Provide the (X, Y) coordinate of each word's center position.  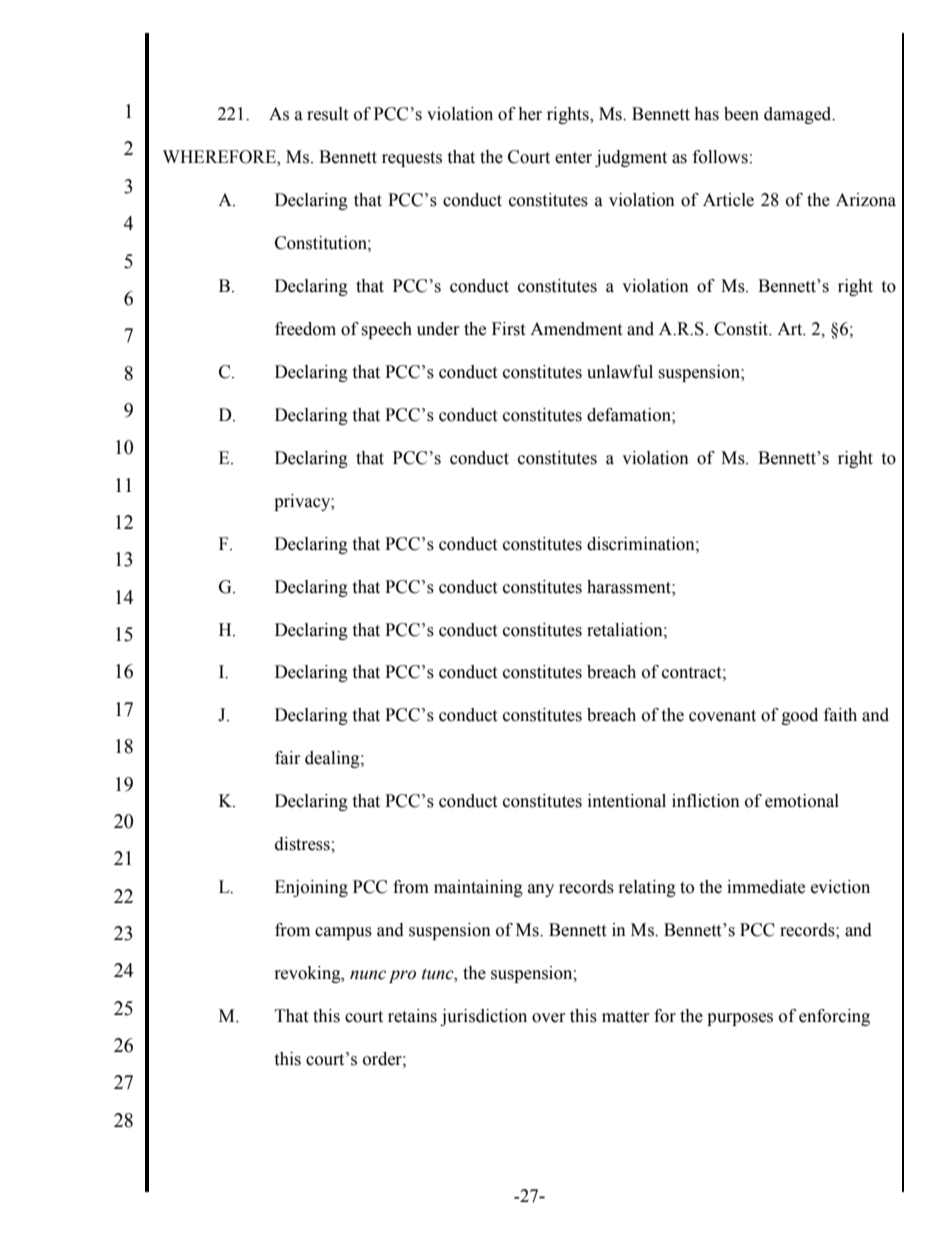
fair (287, 758)
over (548, 1018)
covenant (722, 716)
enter (573, 158)
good (800, 716)
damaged (799, 115)
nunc (368, 975)
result (327, 114)
